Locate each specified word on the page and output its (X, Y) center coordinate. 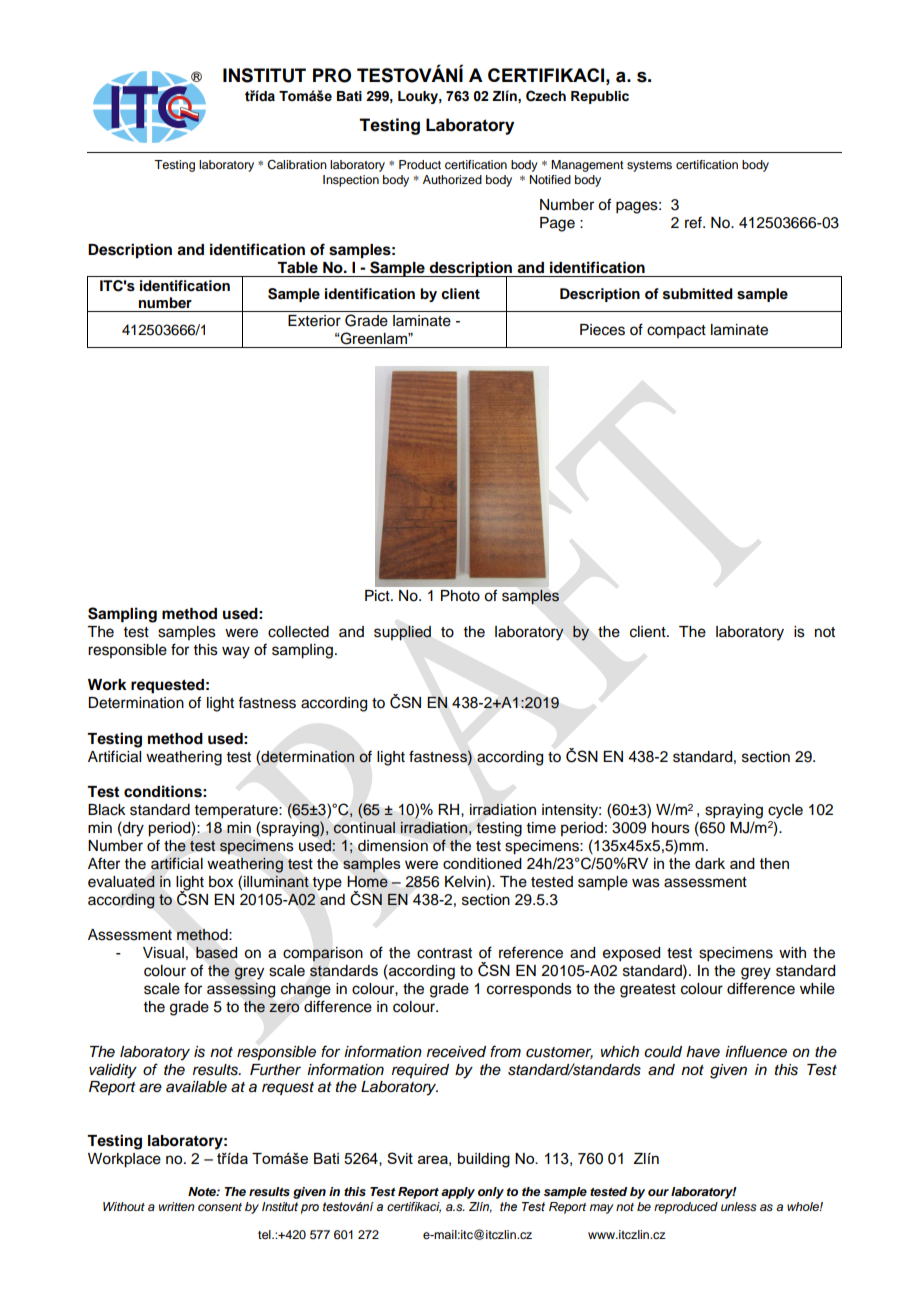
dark (710, 863)
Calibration (297, 165)
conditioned (482, 863)
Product (420, 164)
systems (649, 166)
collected (298, 632)
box (221, 882)
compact (676, 331)
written (177, 1206)
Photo (460, 595)
